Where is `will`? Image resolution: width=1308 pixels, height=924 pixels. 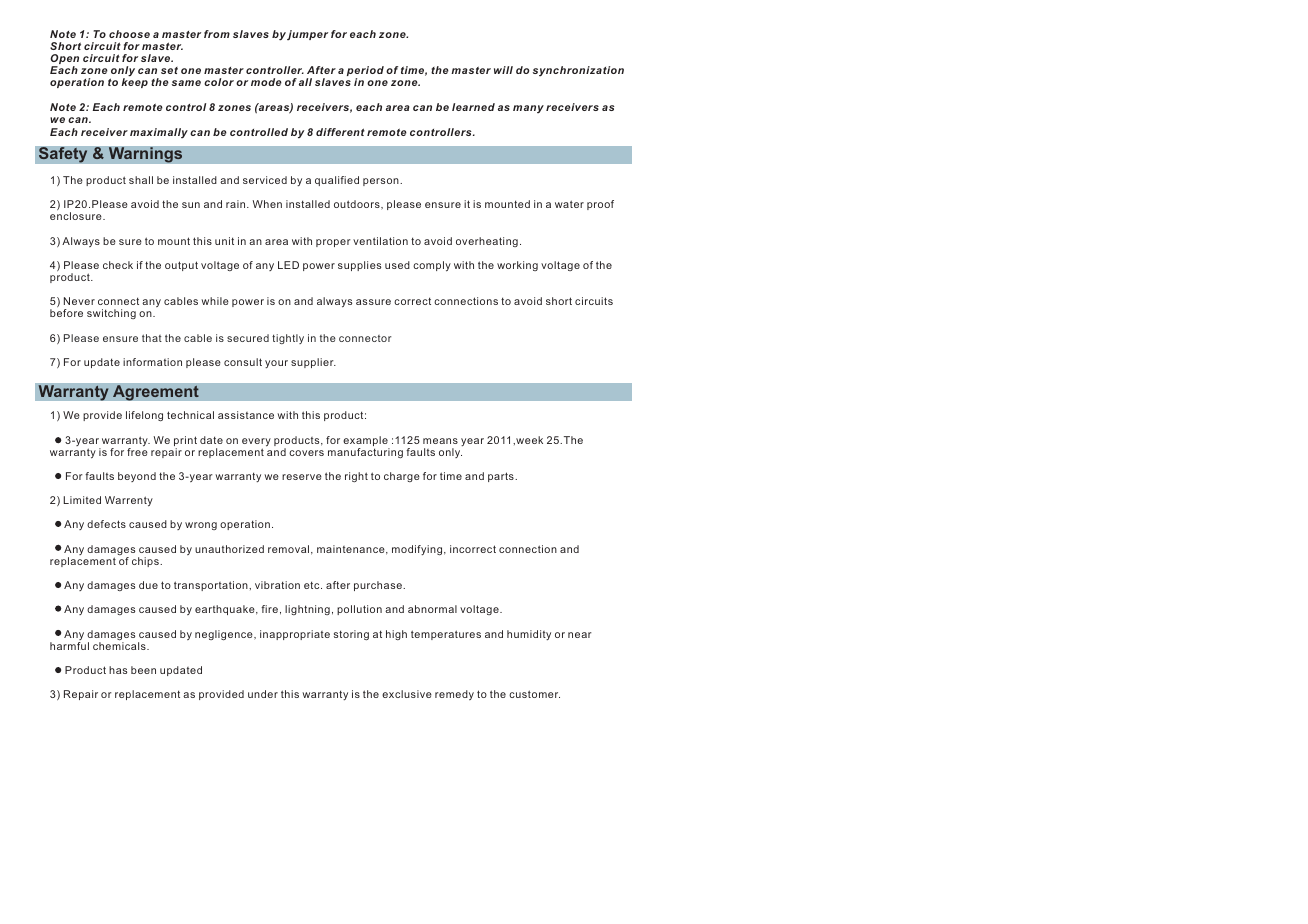 will is located at coordinates (503, 70).
